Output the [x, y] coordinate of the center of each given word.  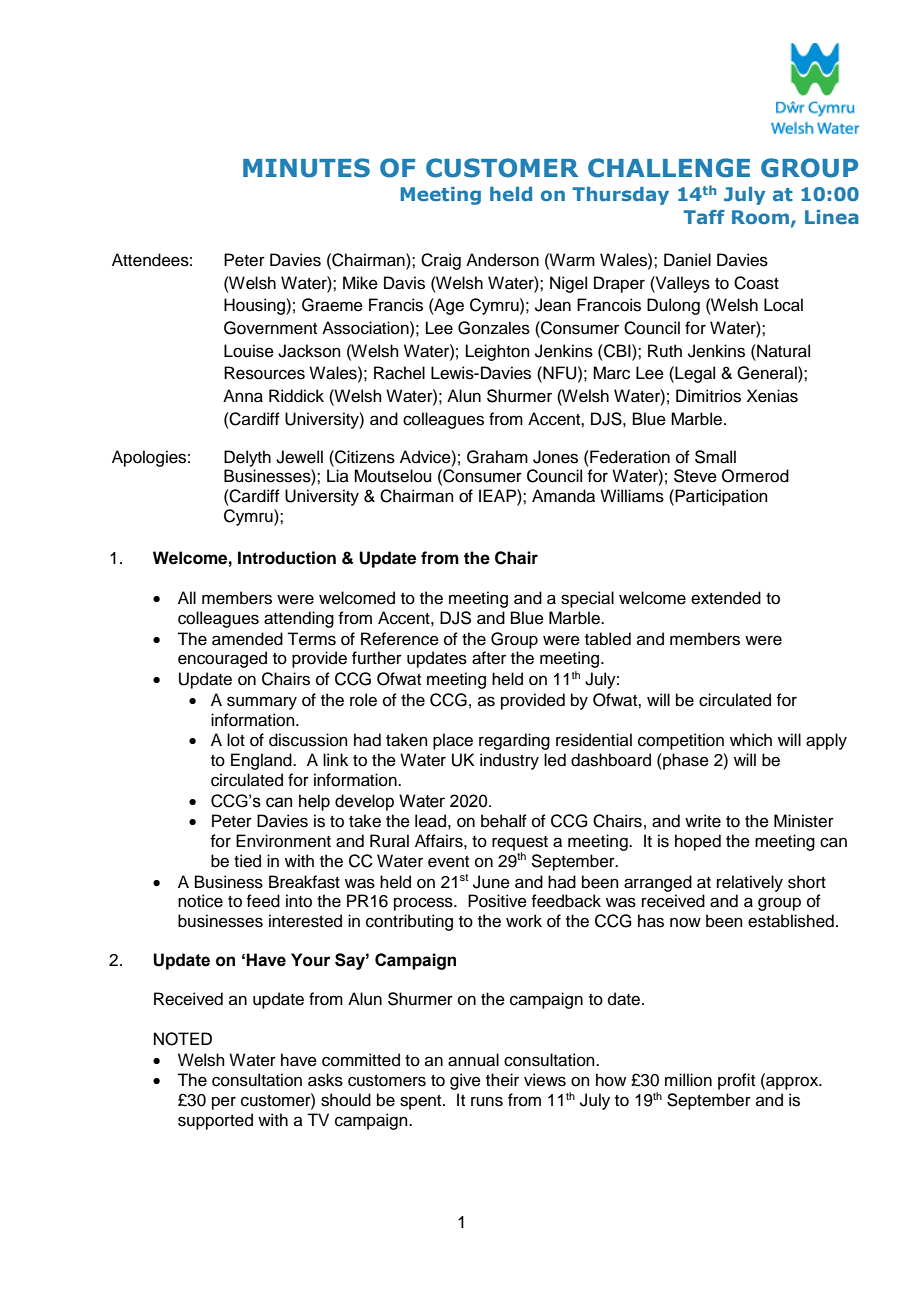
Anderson [502, 260]
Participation [721, 497]
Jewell [299, 457]
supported [215, 1121]
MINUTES [306, 168]
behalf [504, 821]
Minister [804, 821]
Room [760, 217]
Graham [497, 457]
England [262, 761]
